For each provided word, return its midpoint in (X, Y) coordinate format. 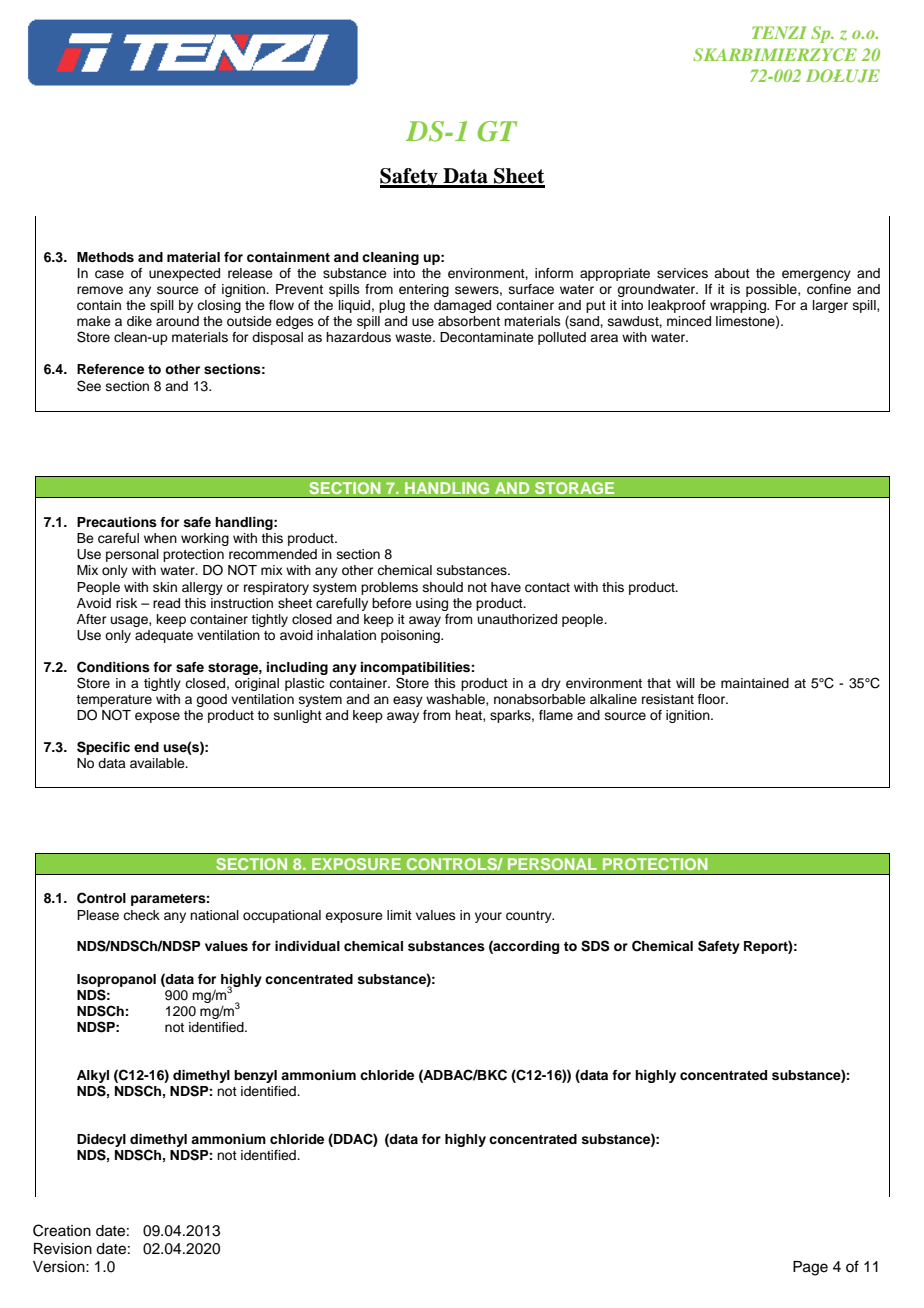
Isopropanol (116, 980)
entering (424, 290)
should (443, 587)
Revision (63, 1249)
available (158, 763)
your (488, 917)
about (732, 273)
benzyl (255, 1076)
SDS (595, 946)
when (160, 538)
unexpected (184, 274)
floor (713, 699)
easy (408, 701)
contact (547, 588)
